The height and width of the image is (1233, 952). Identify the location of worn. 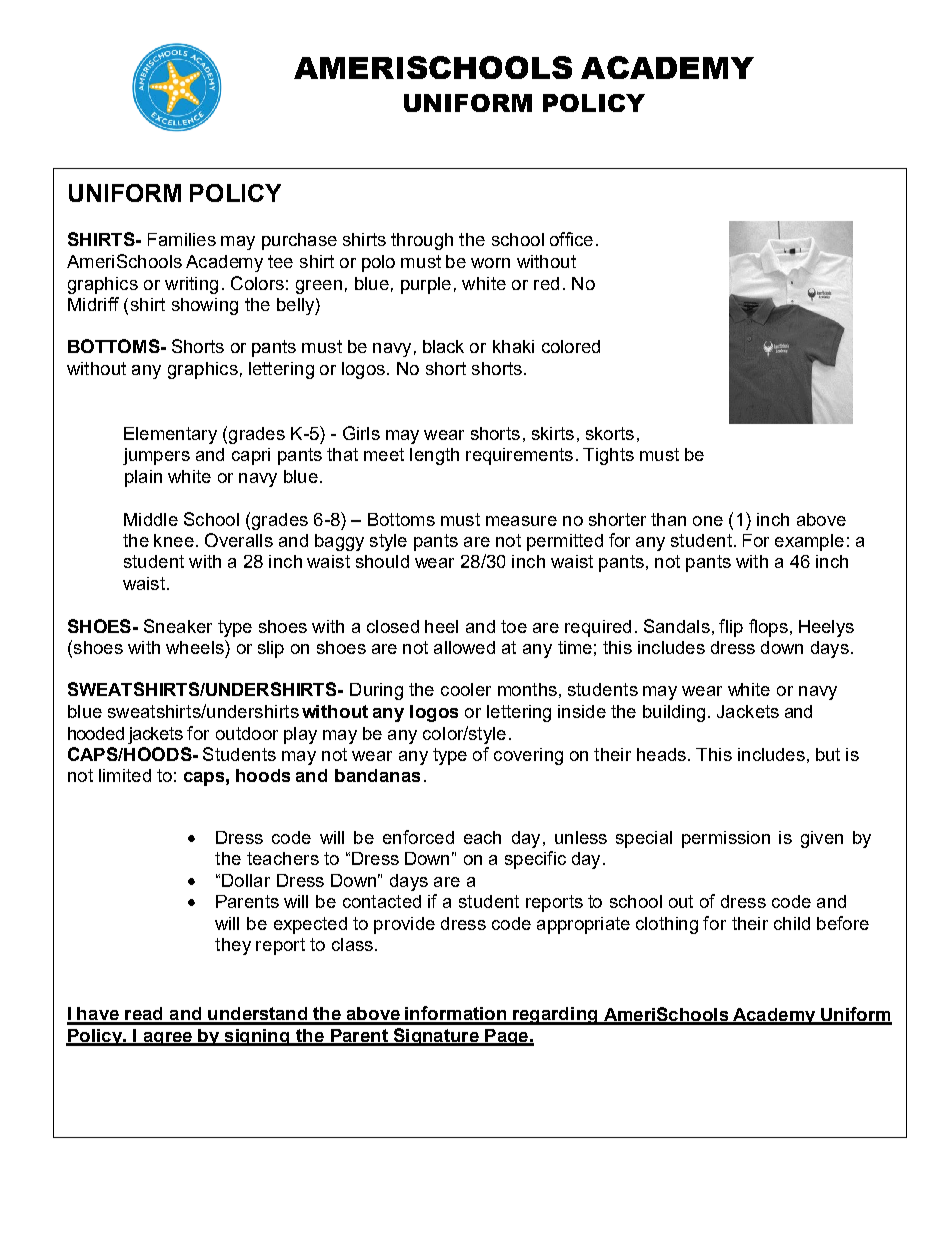
(490, 263).
